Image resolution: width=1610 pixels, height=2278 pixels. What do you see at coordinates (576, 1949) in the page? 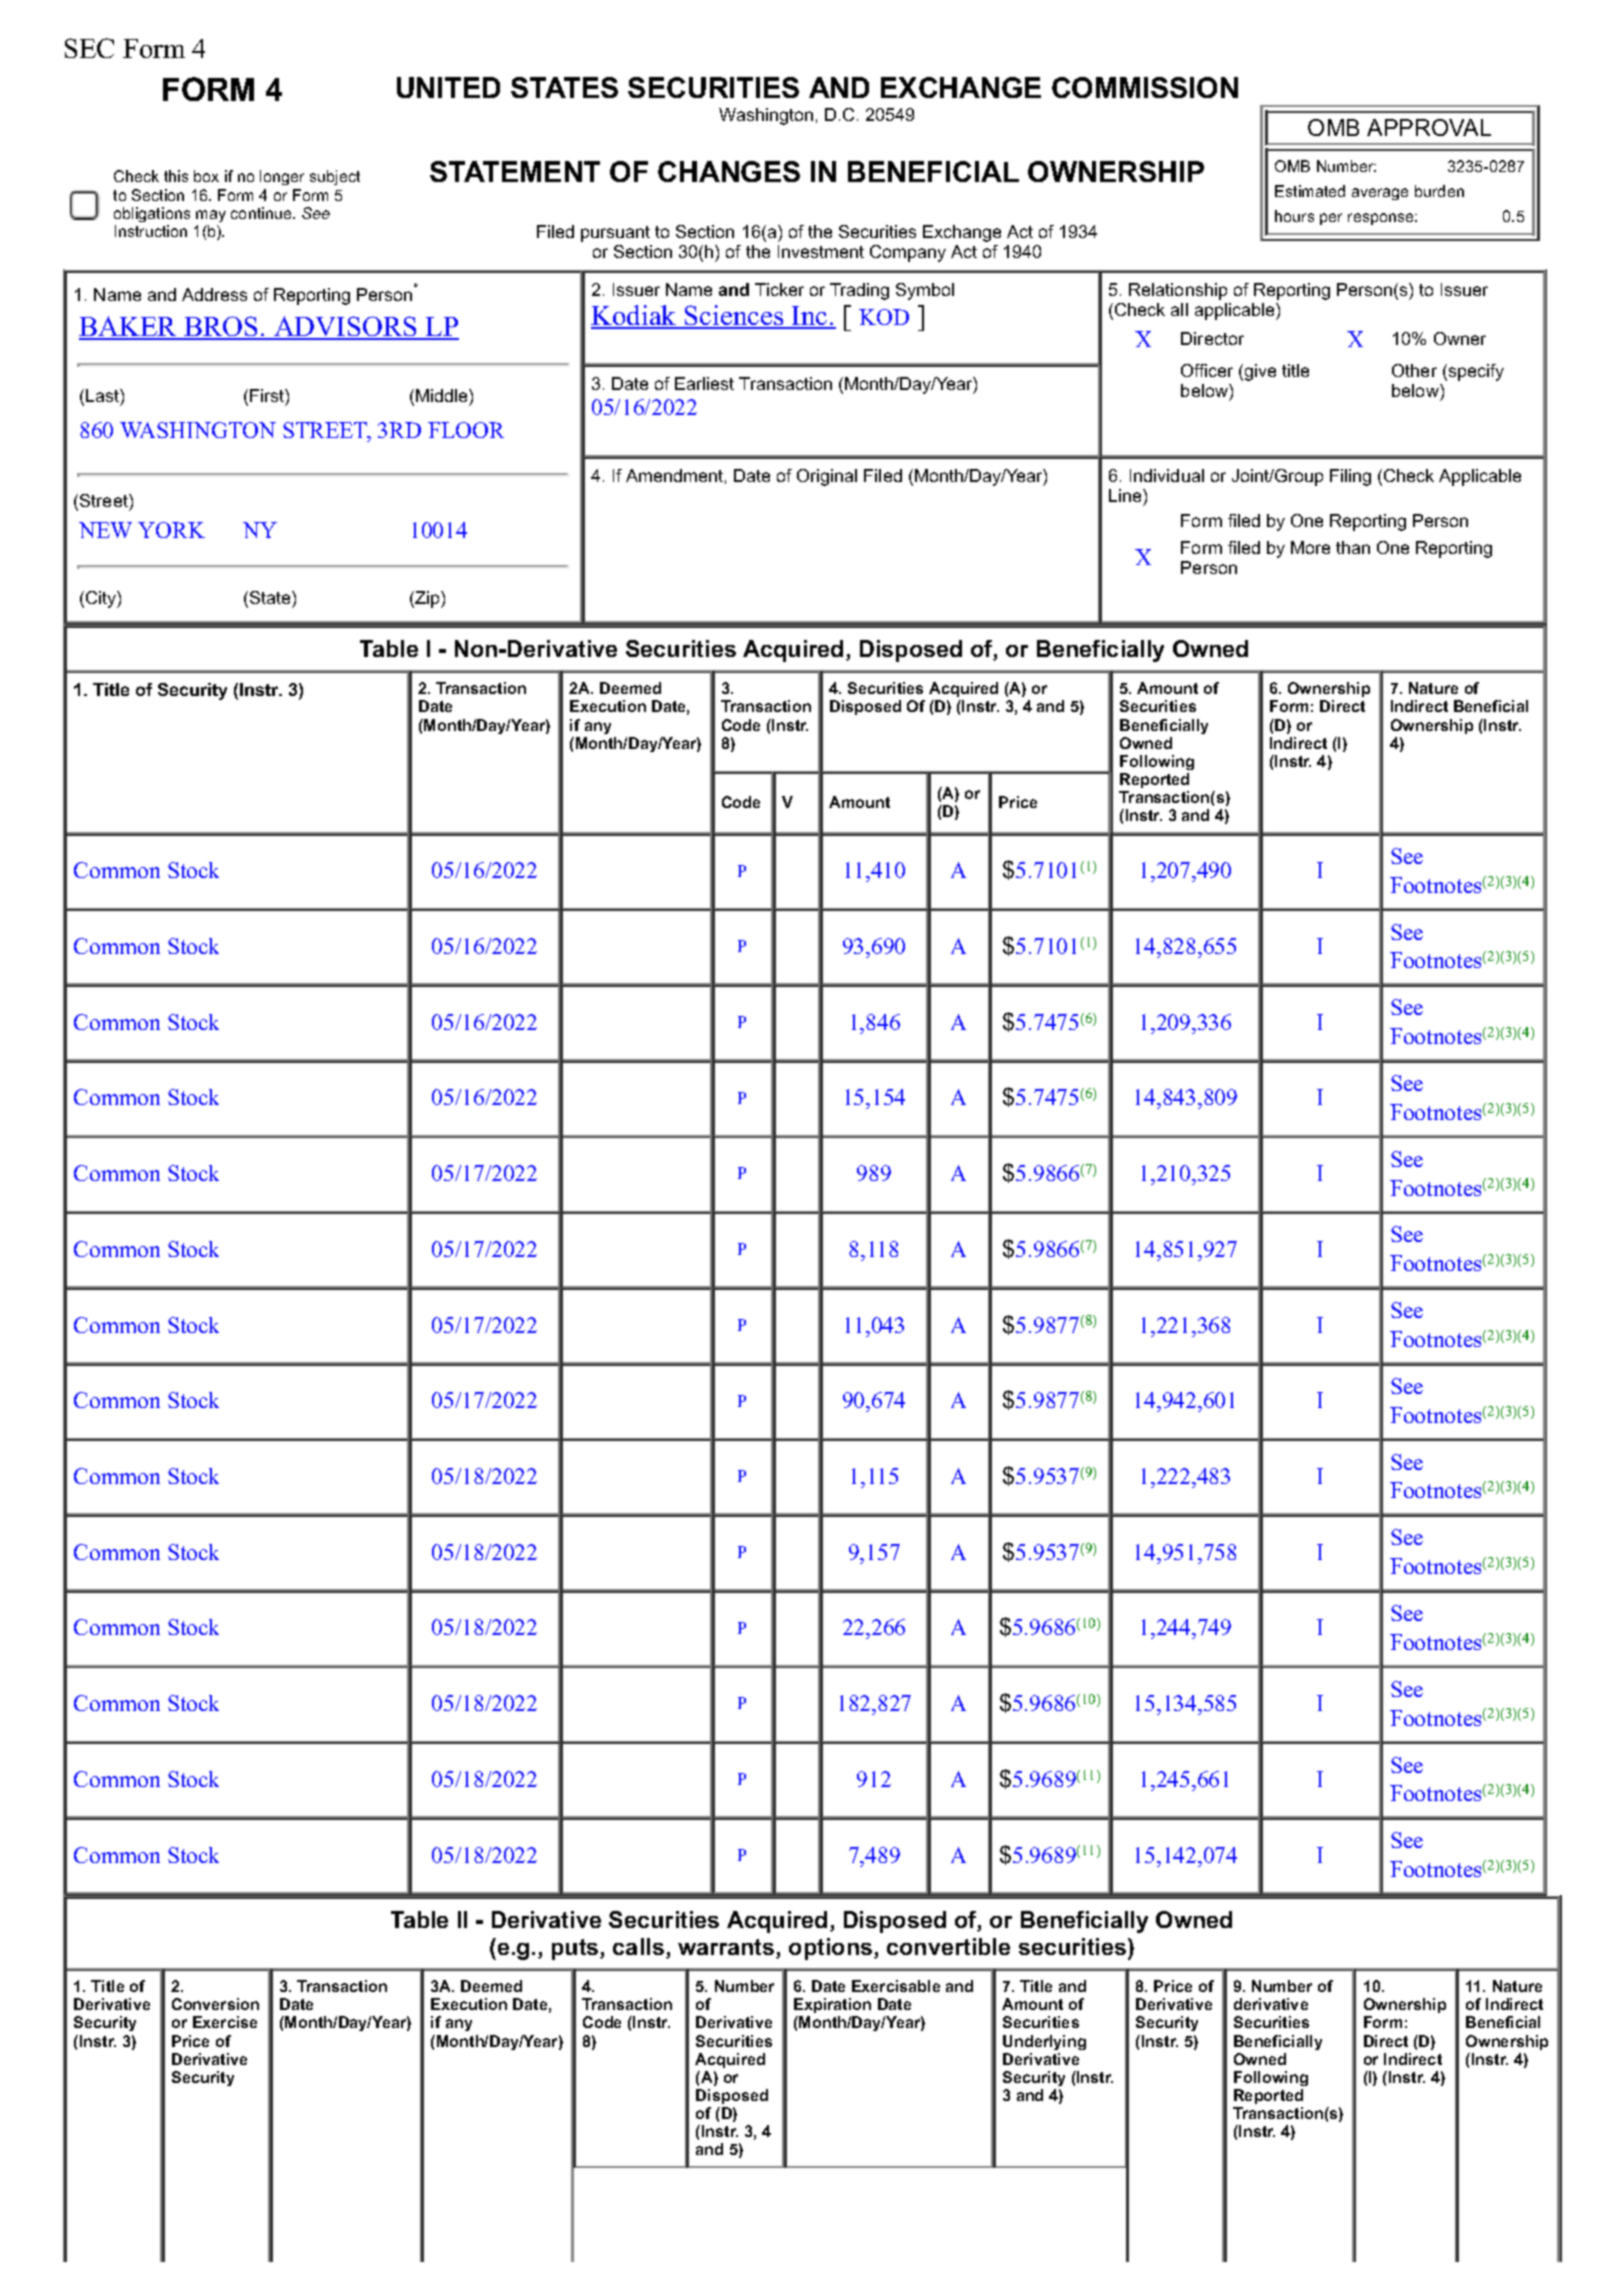
I see `puts` at bounding box center [576, 1949].
